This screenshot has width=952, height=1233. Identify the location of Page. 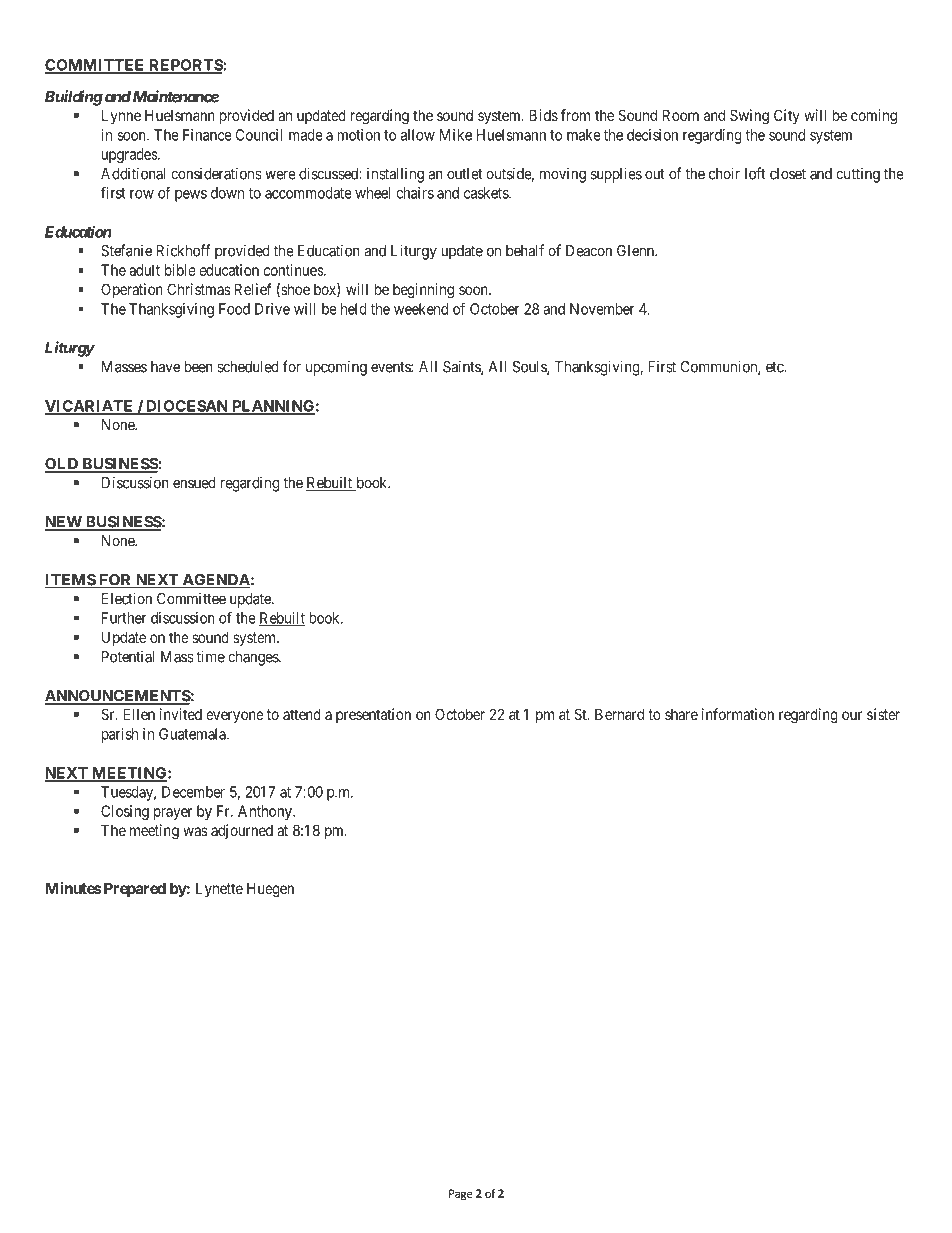
(461, 1194).
